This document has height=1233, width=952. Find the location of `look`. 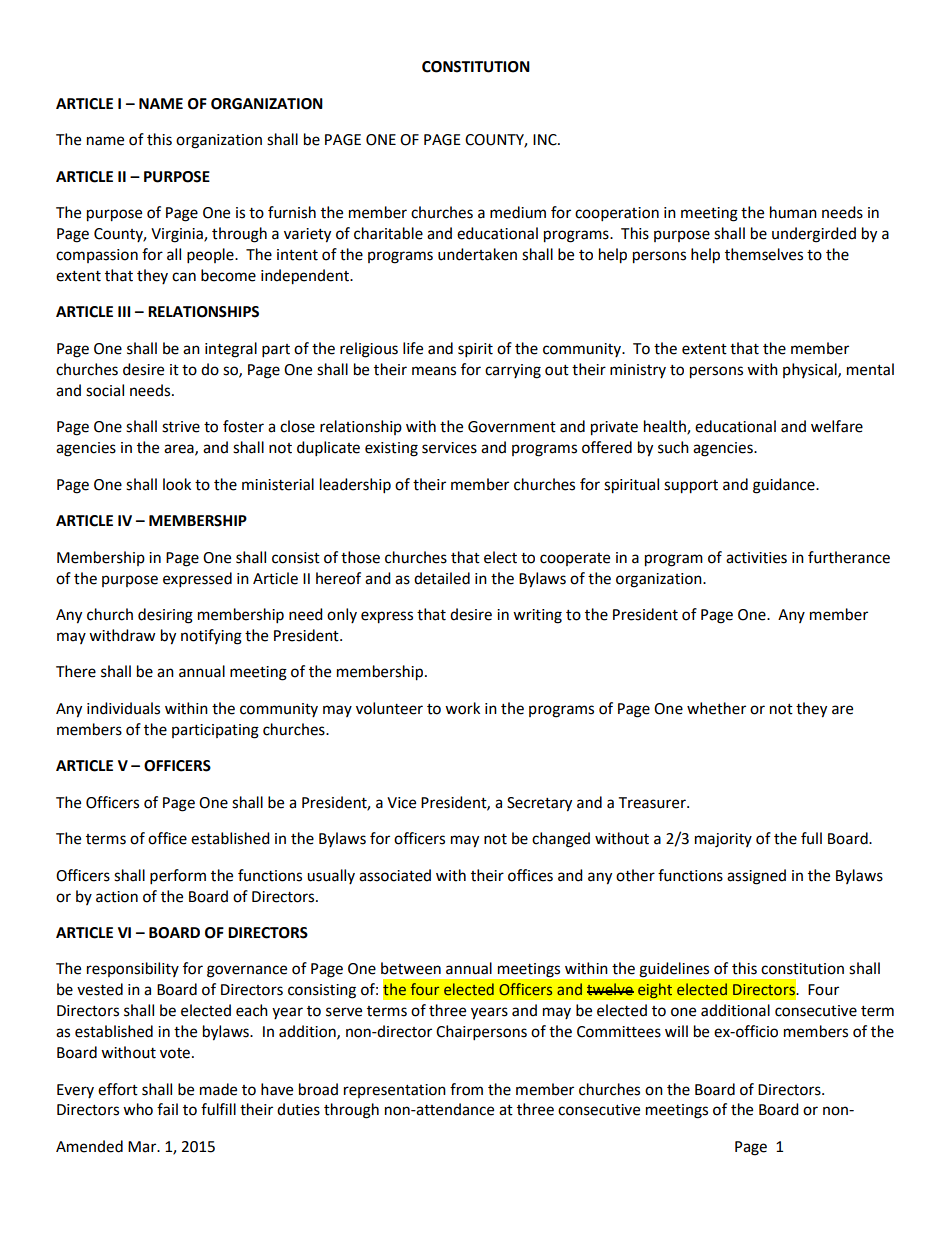

look is located at coordinates (177, 484).
